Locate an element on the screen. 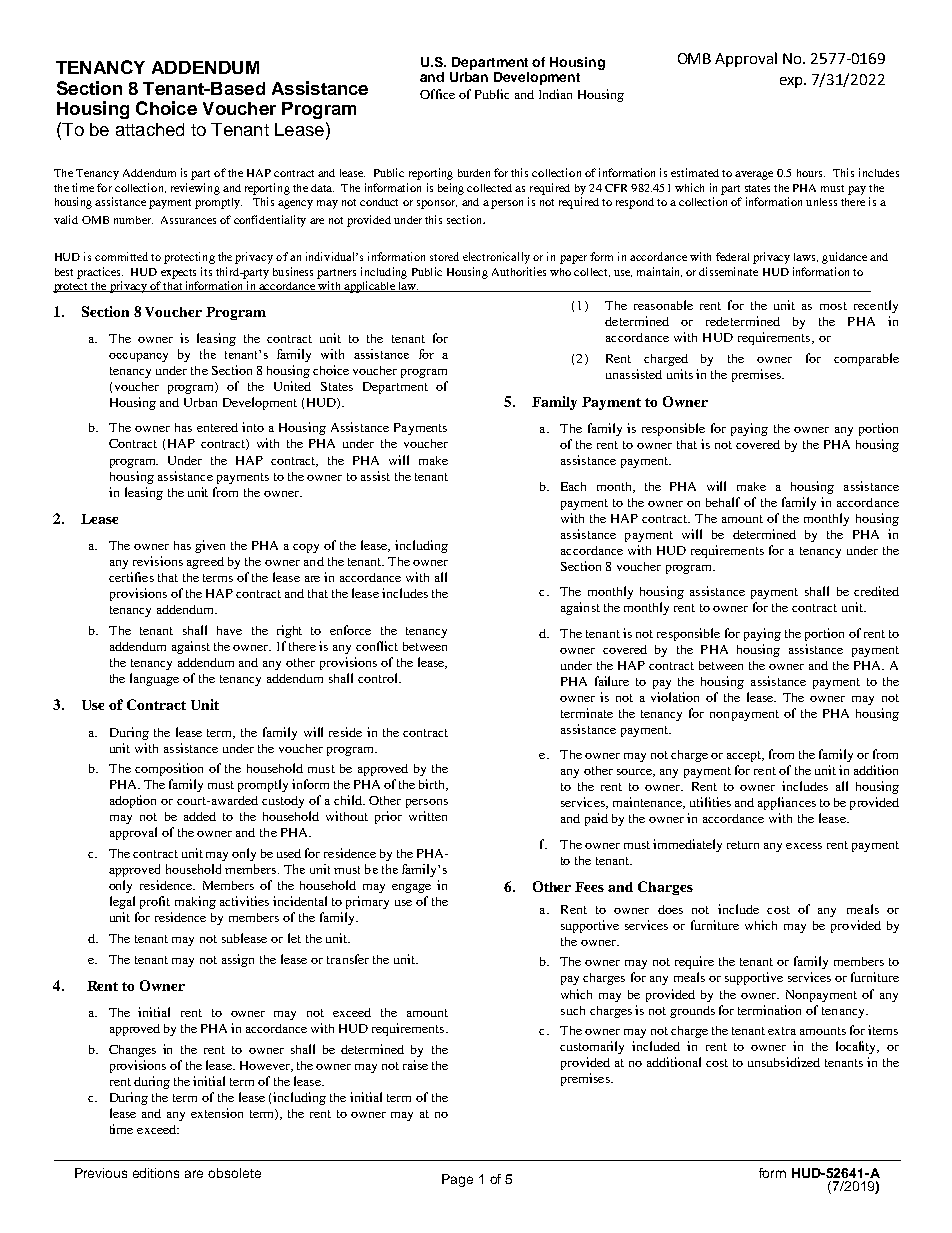  birth is located at coordinates (433, 785).
